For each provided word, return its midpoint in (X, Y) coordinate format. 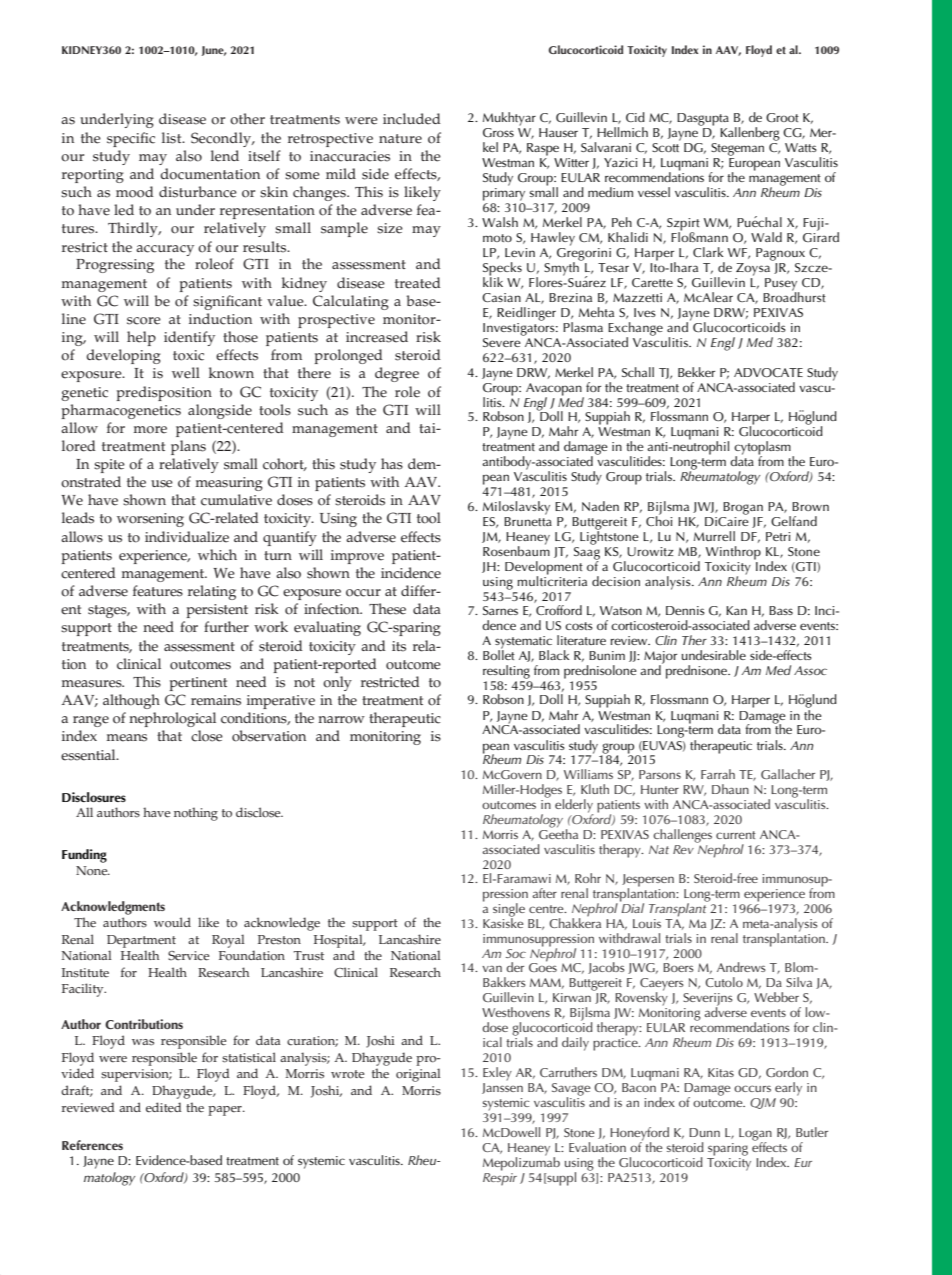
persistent (217, 611)
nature (400, 139)
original (418, 1075)
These (387, 609)
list (173, 138)
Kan (736, 610)
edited (164, 1107)
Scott (665, 147)
